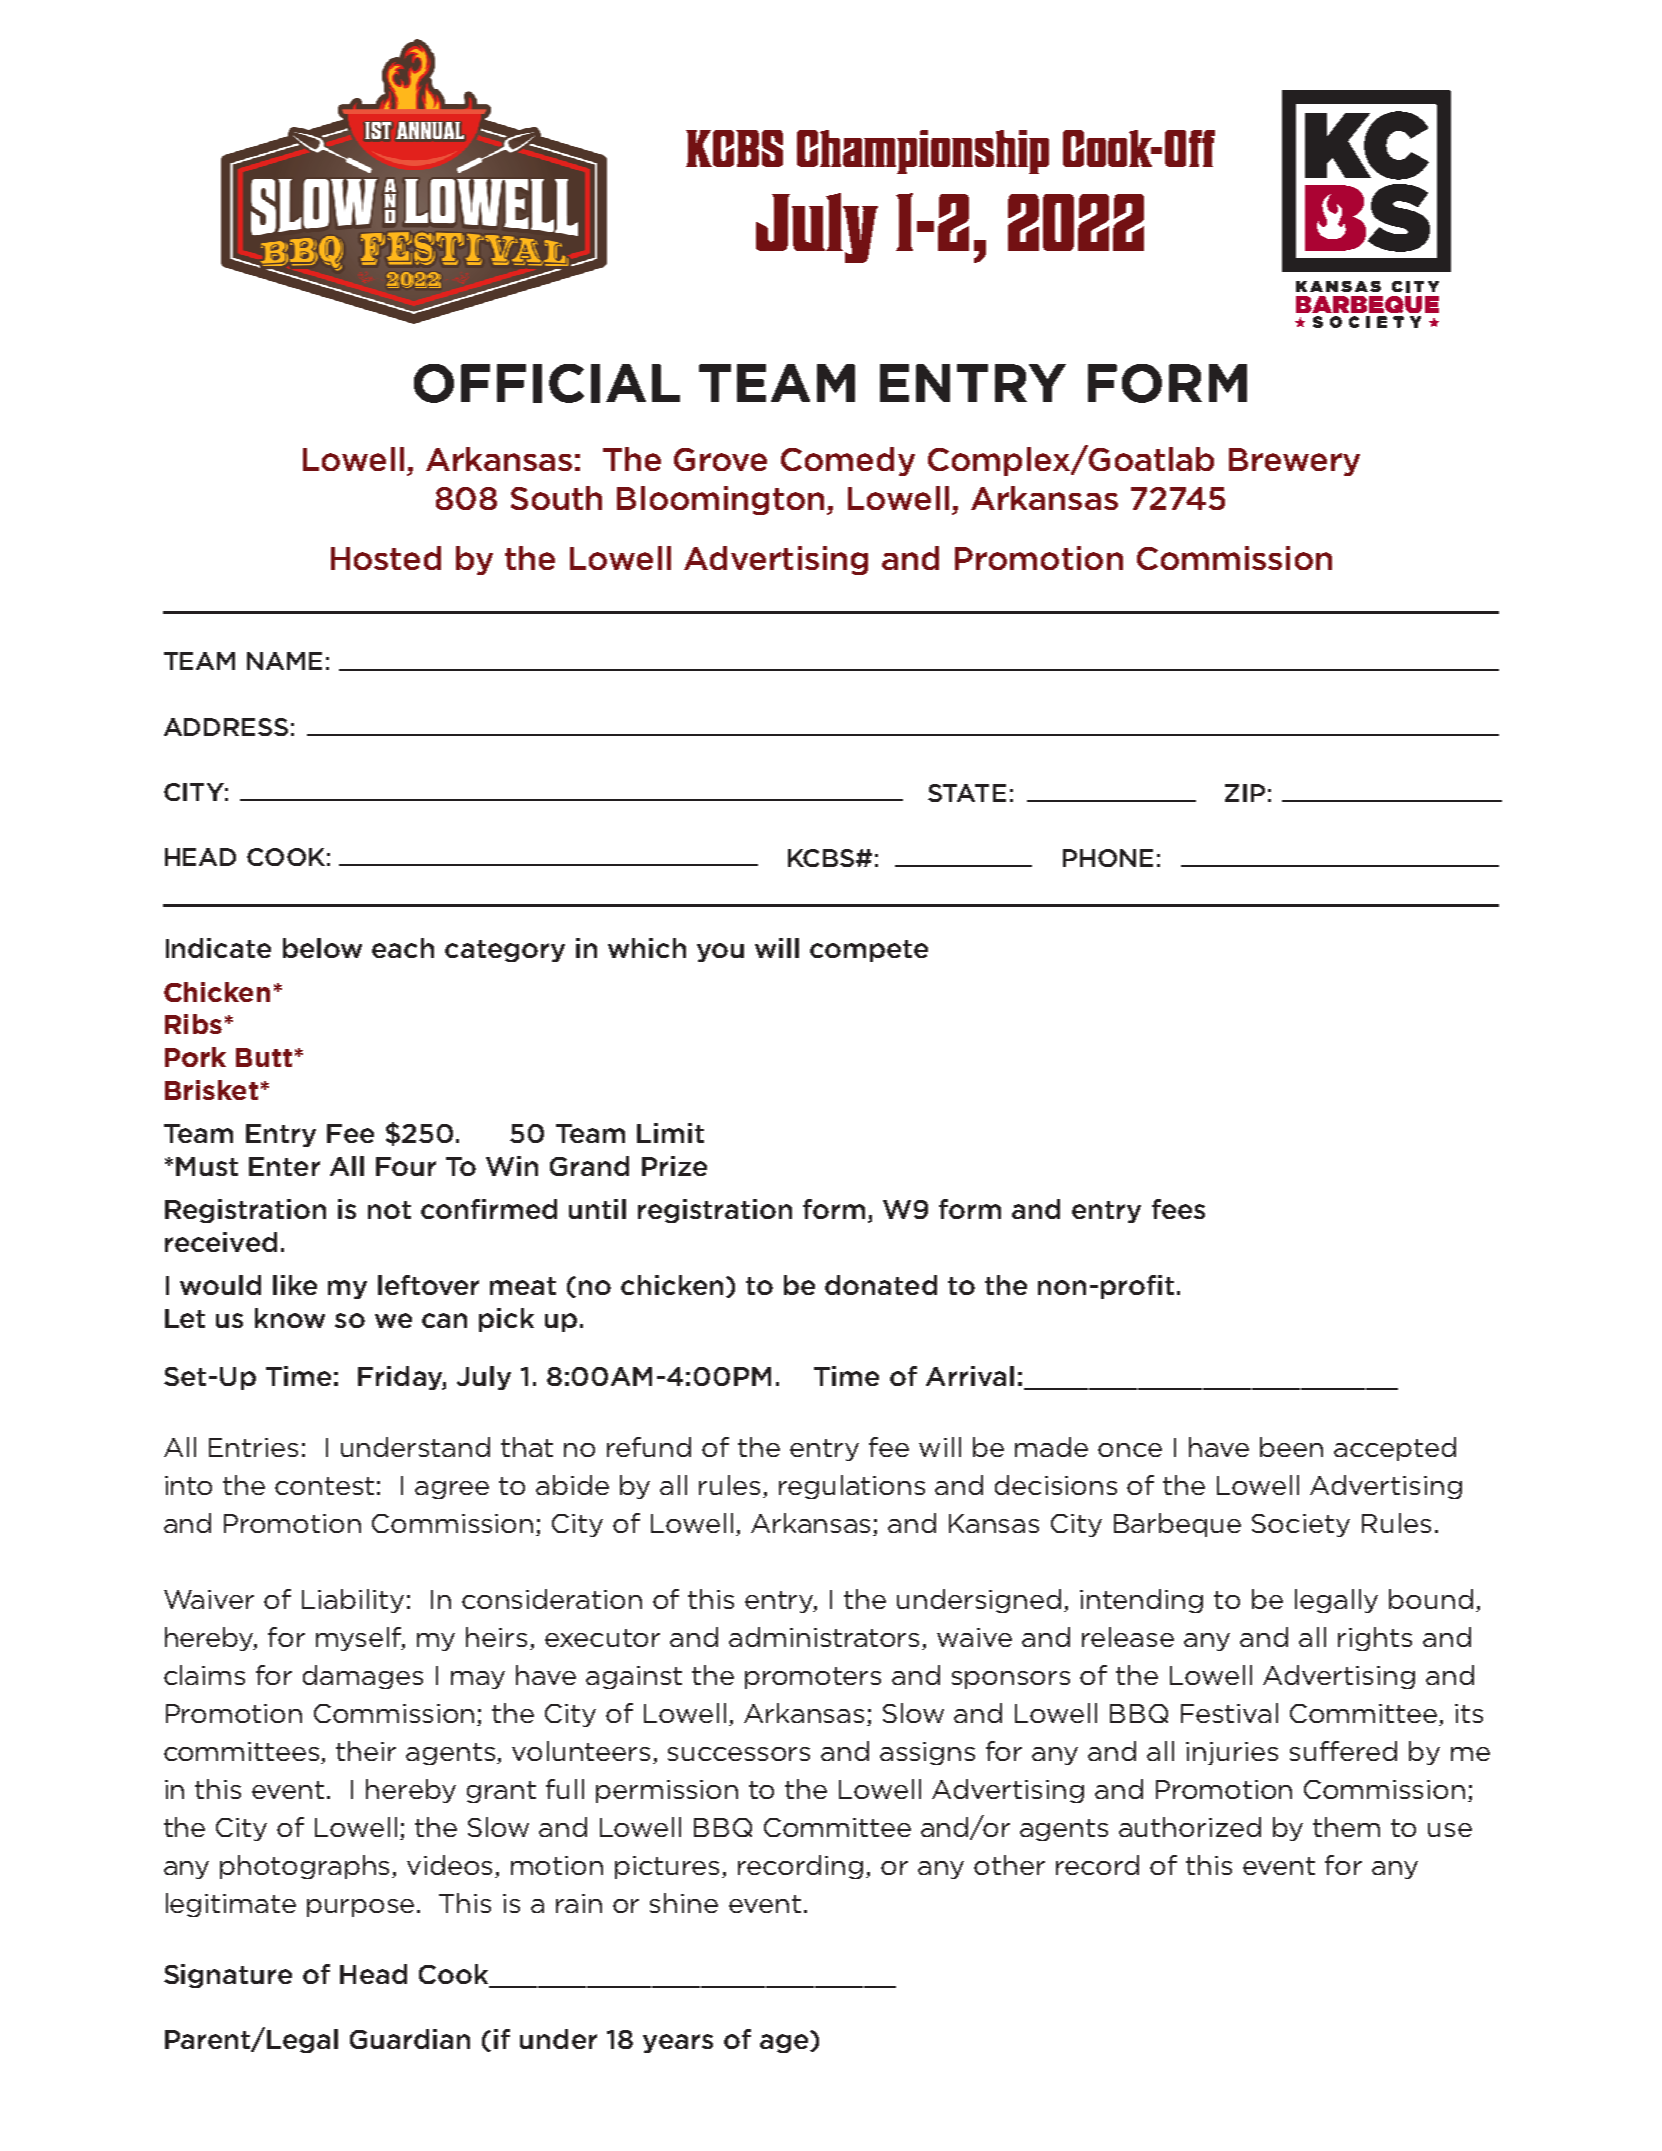  I want to click on Limit, so click(670, 1133).
